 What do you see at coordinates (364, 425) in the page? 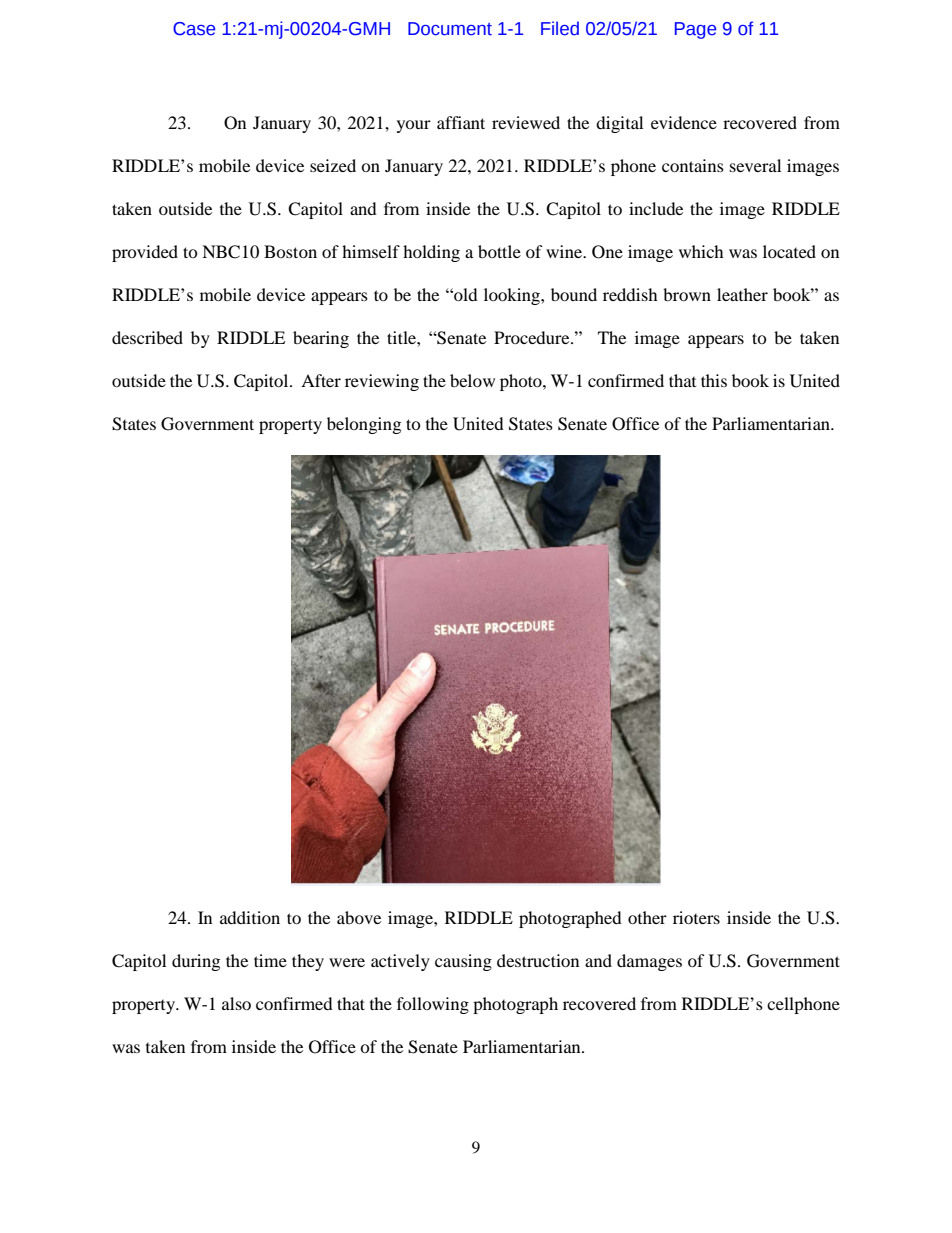
I see `belonging` at bounding box center [364, 425].
